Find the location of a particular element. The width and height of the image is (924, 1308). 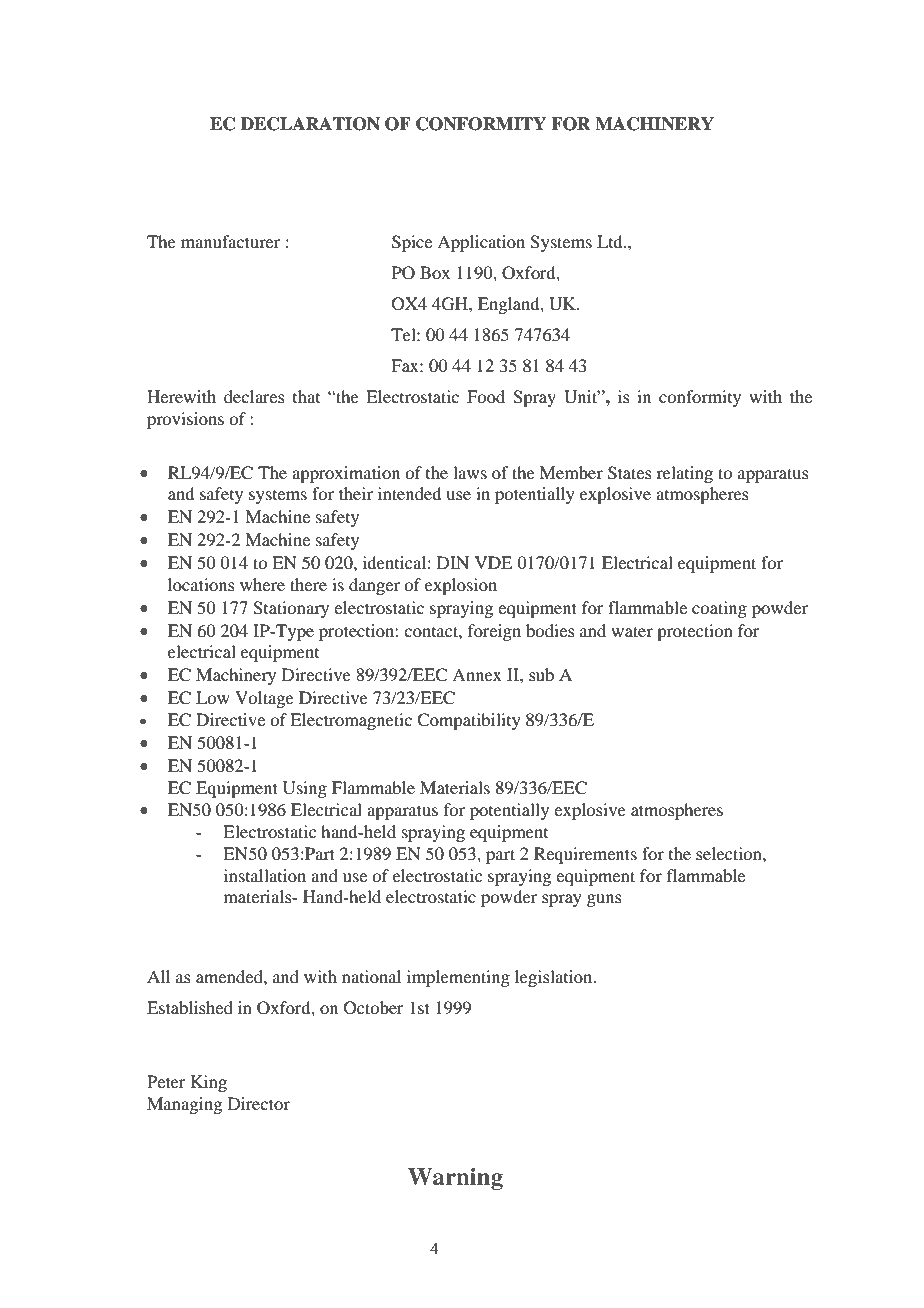

Requirements is located at coordinates (585, 855).
